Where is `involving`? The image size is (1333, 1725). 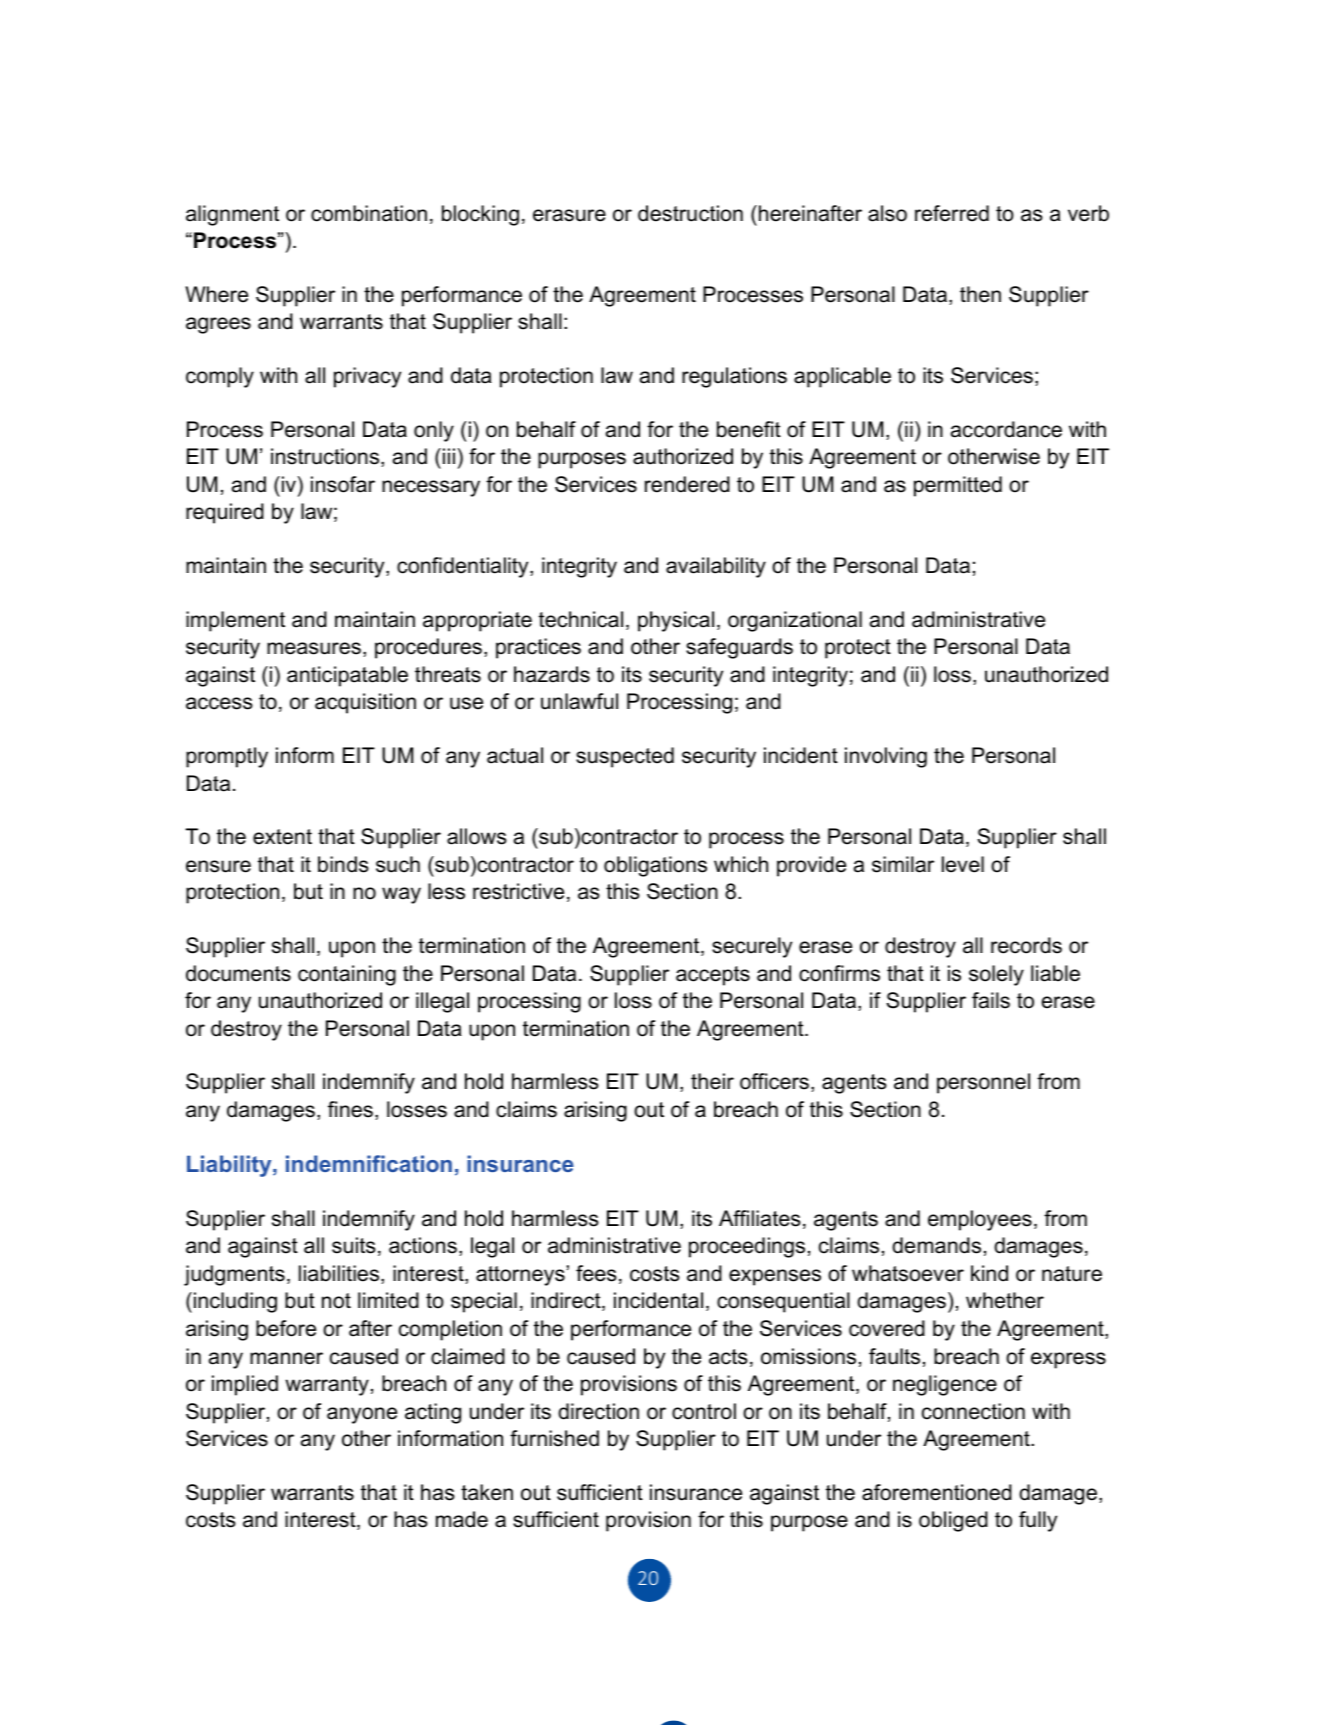
involving is located at coordinates (886, 757).
